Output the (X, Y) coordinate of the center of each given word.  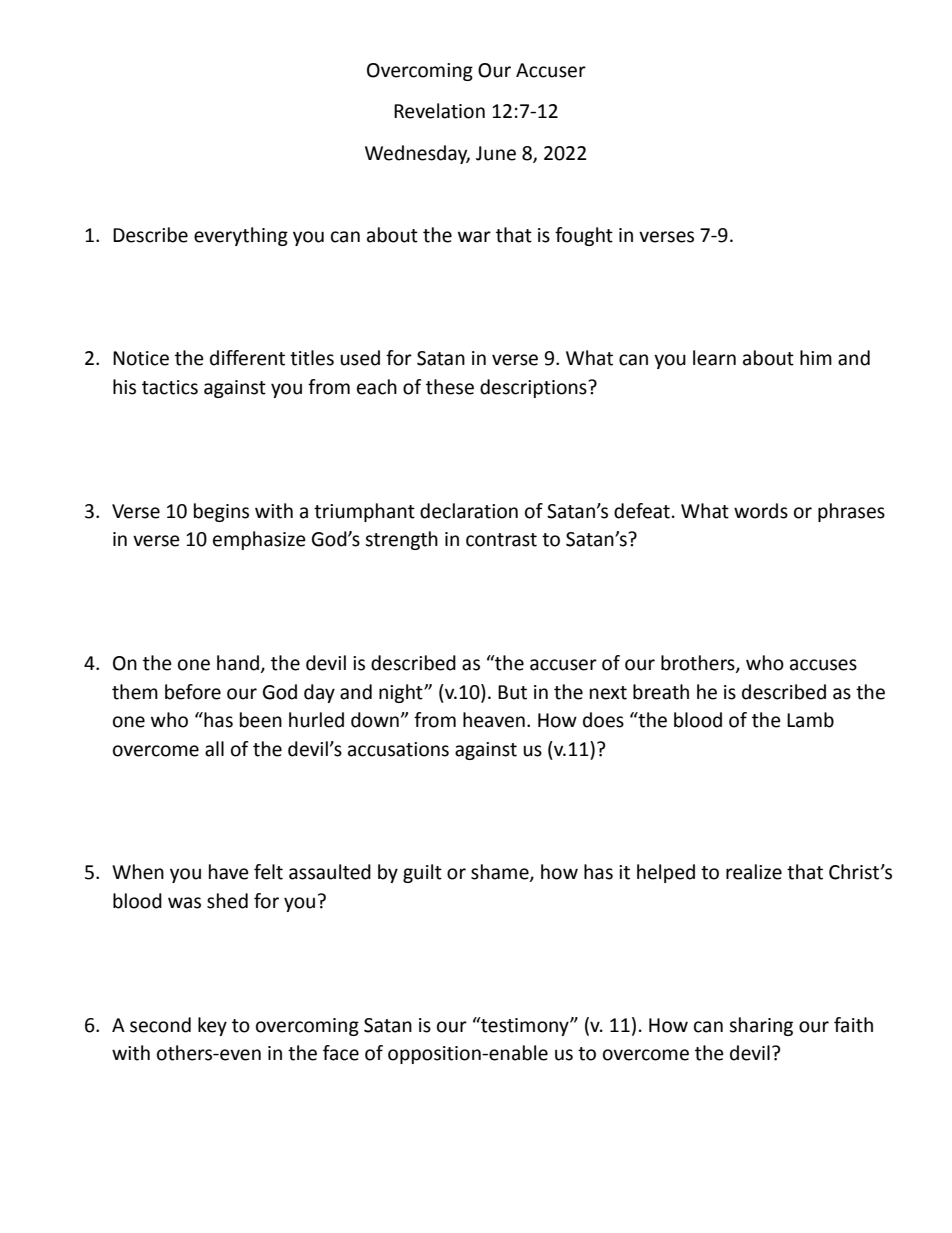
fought (584, 236)
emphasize (259, 540)
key (212, 1026)
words (761, 511)
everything (241, 236)
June (496, 153)
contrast (501, 540)
